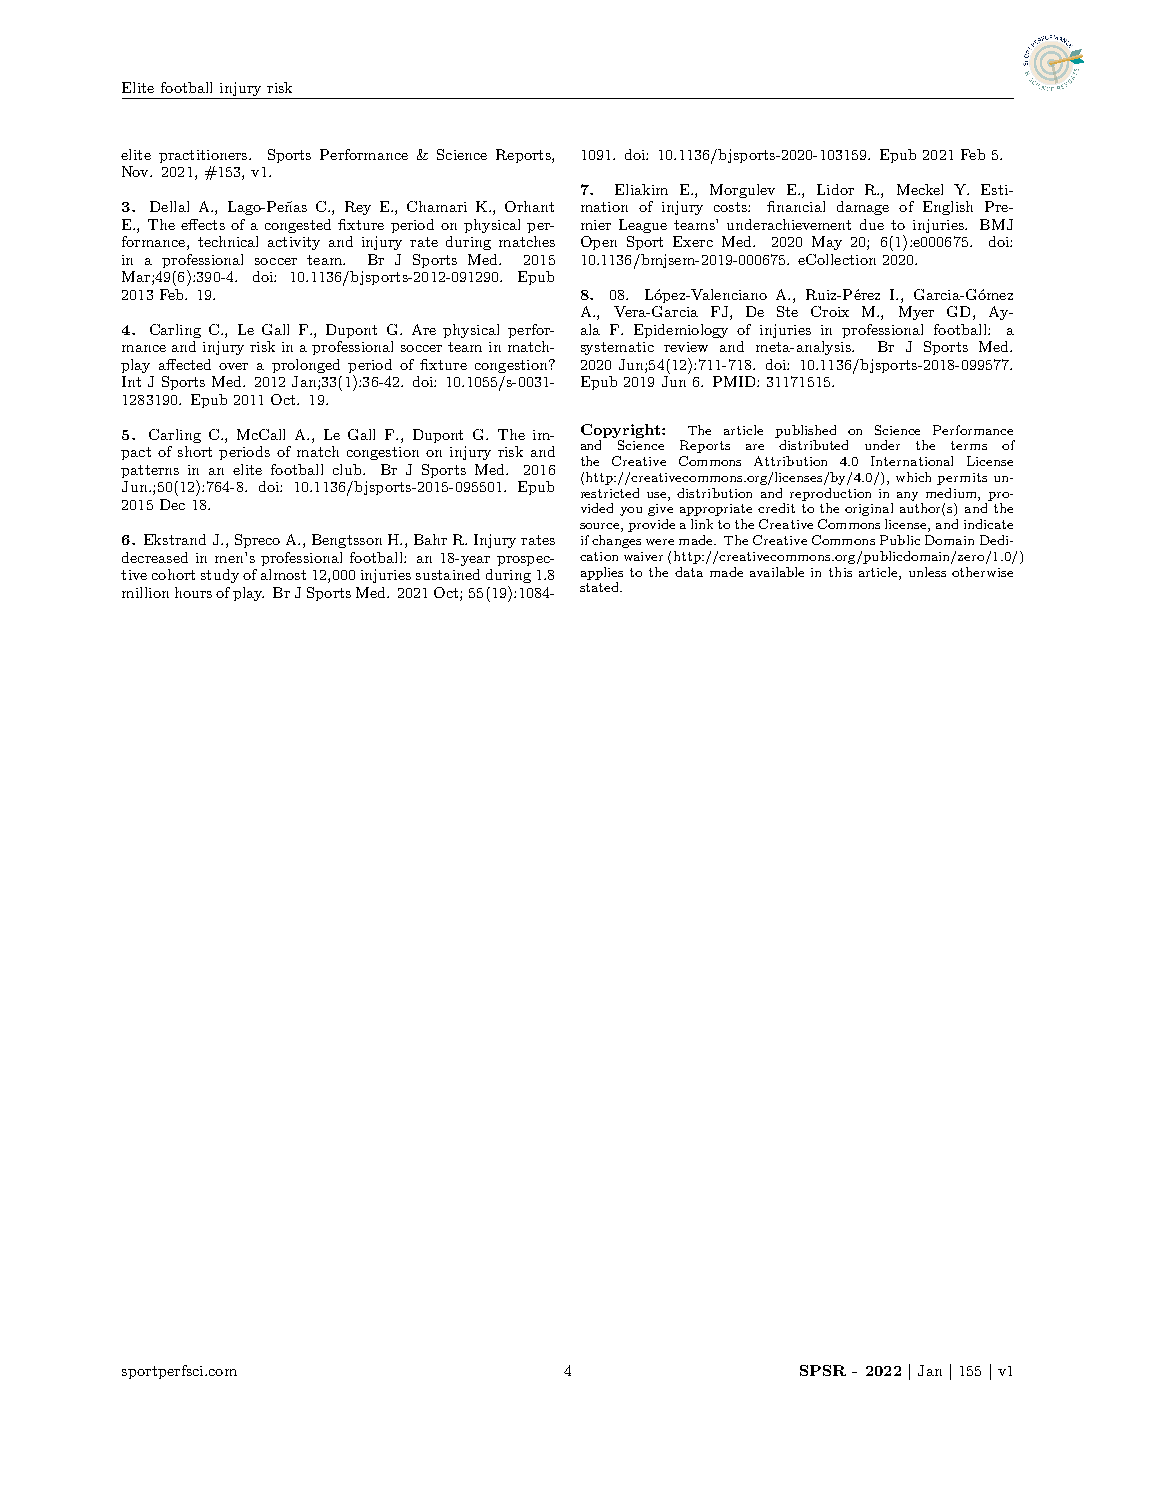 The width and height of the image is (1154, 1502). I want to click on unless, so click(927, 572).
